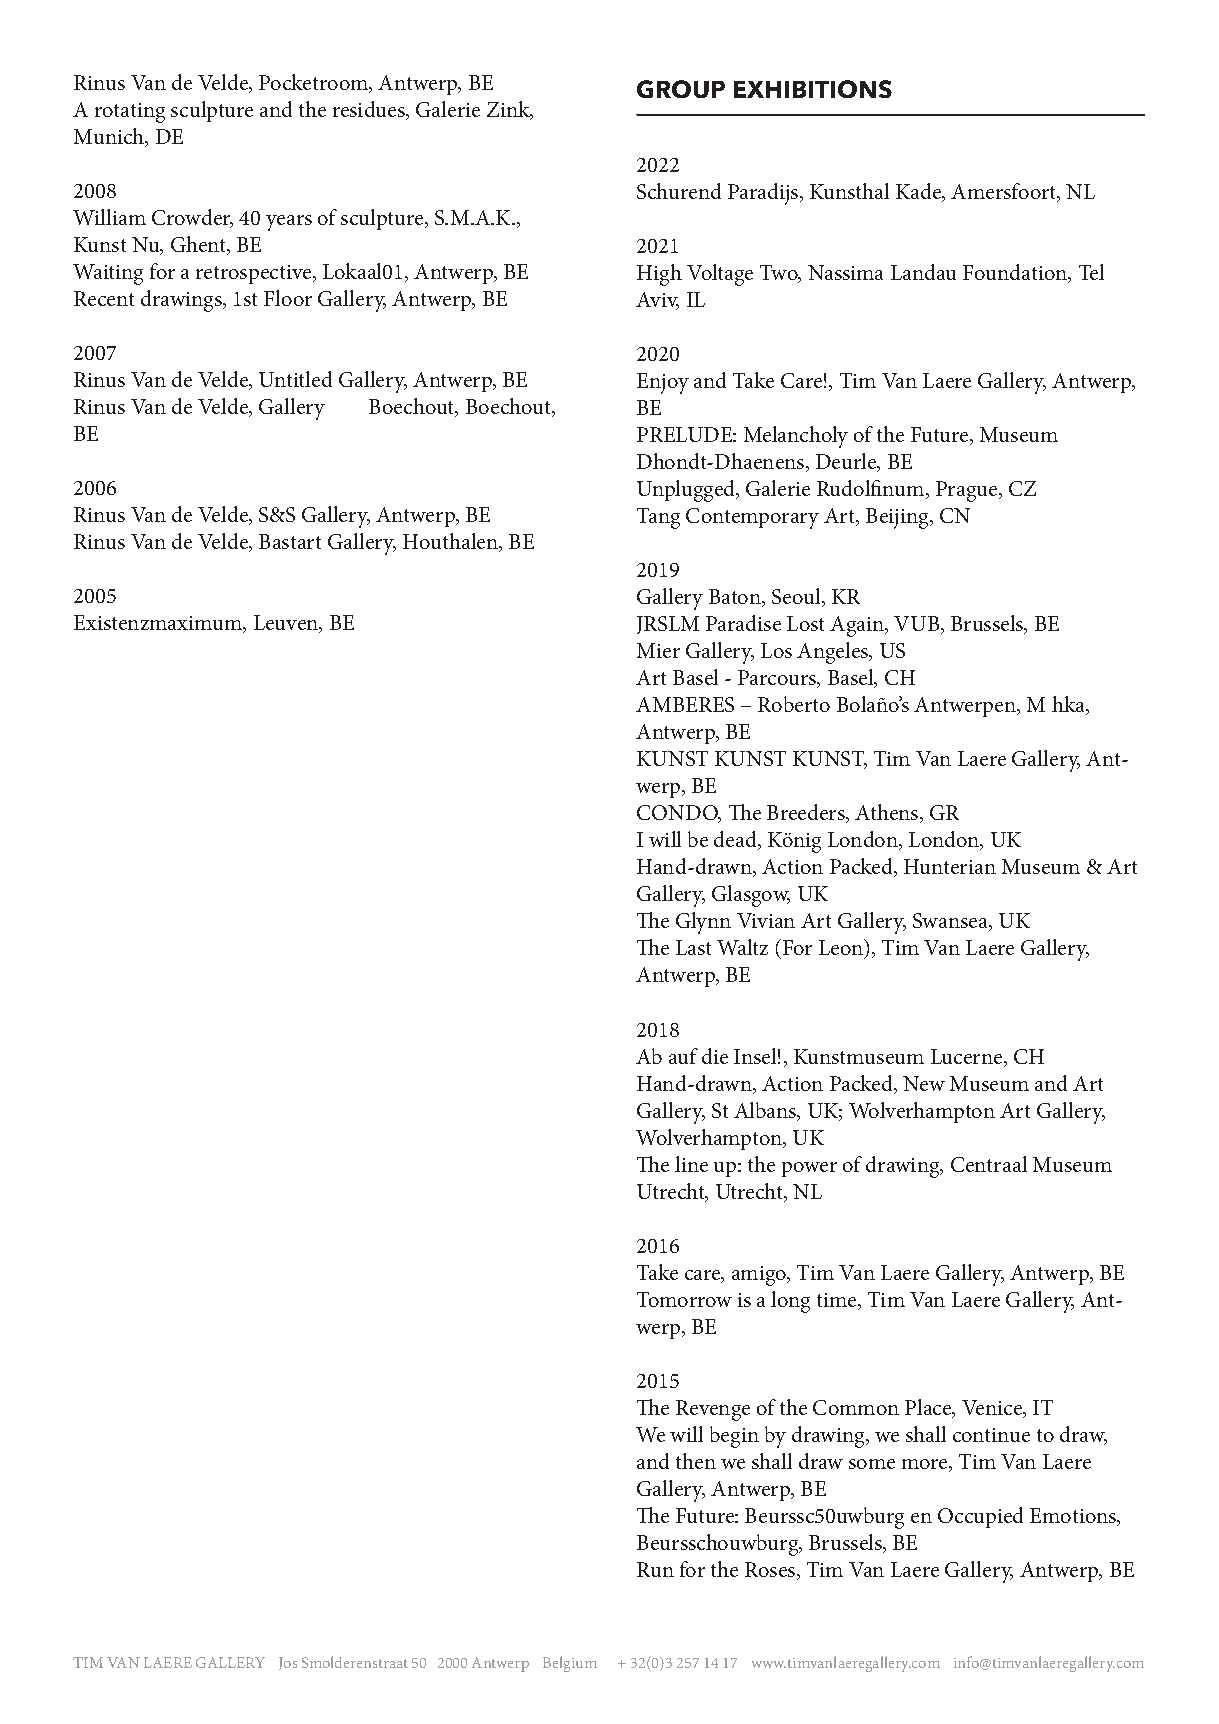 The width and height of the screenshot is (1219, 1724). What do you see at coordinates (288, 1663) in the screenshot?
I see `Jos` at bounding box center [288, 1663].
